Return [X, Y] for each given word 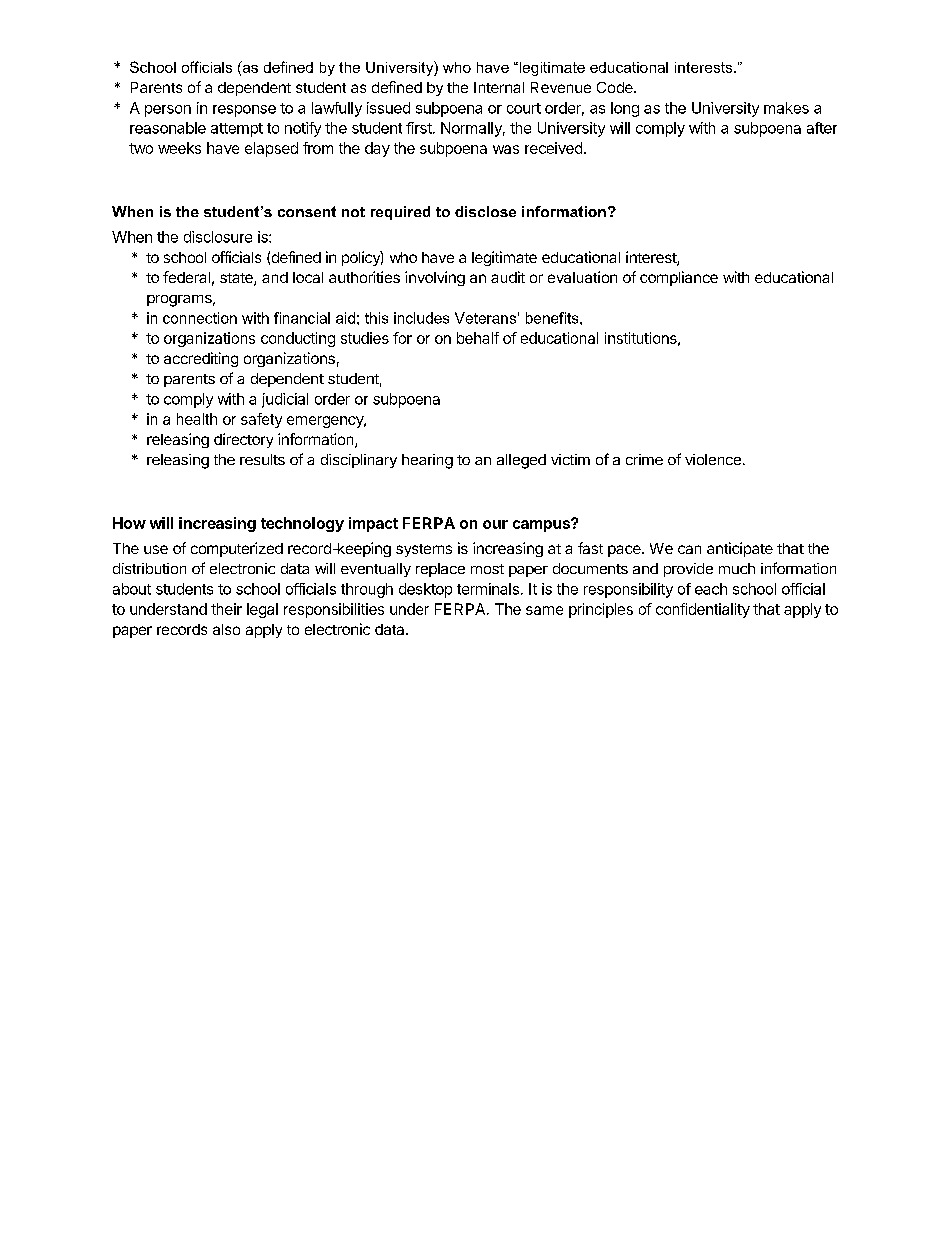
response [244, 111]
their [226, 609]
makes [786, 108]
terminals [488, 589]
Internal [499, 87]
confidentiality [703, 610]
